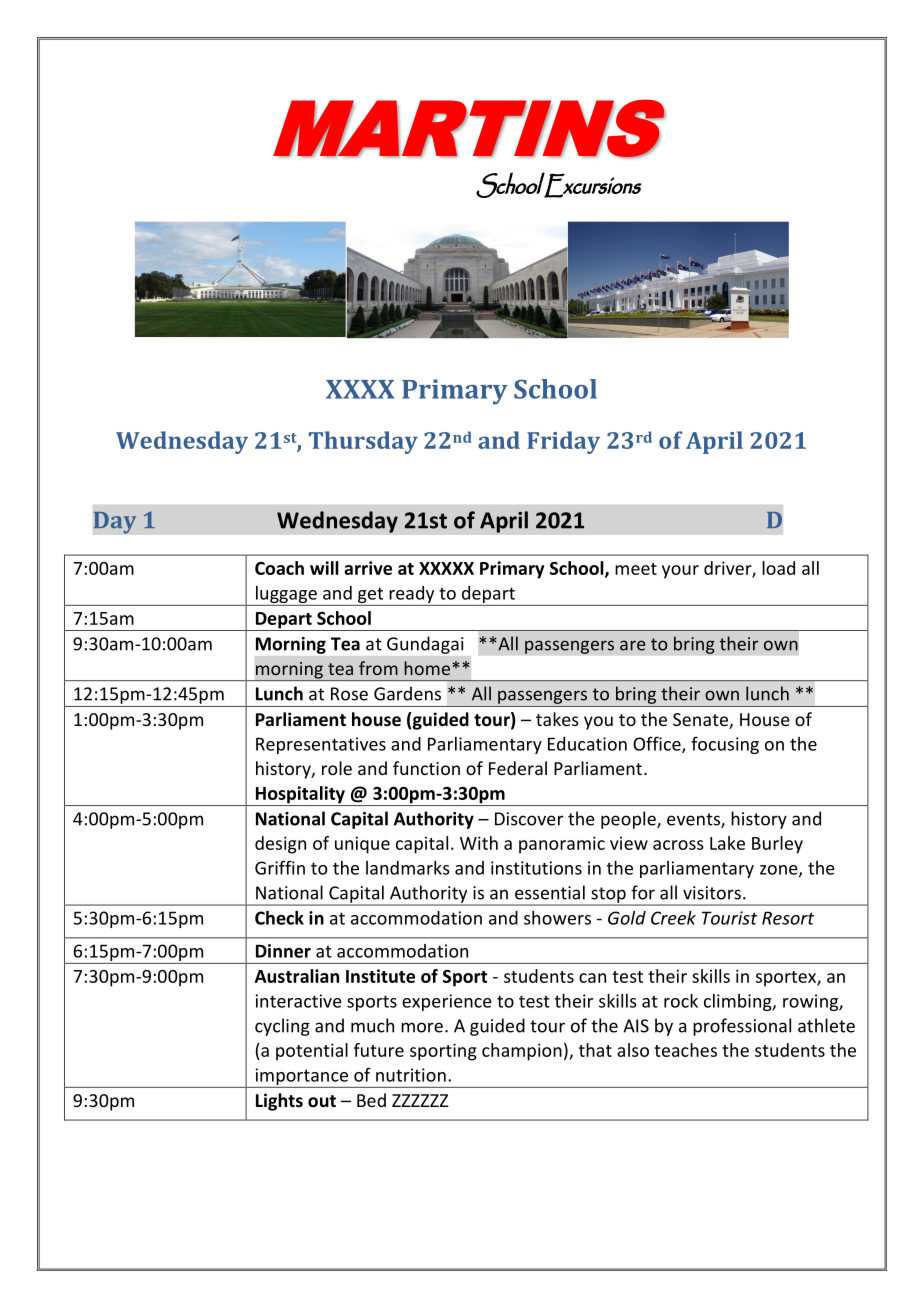 This screenshot has height=1308, width=924. I want to click on panoramic, so click(562, 845).
